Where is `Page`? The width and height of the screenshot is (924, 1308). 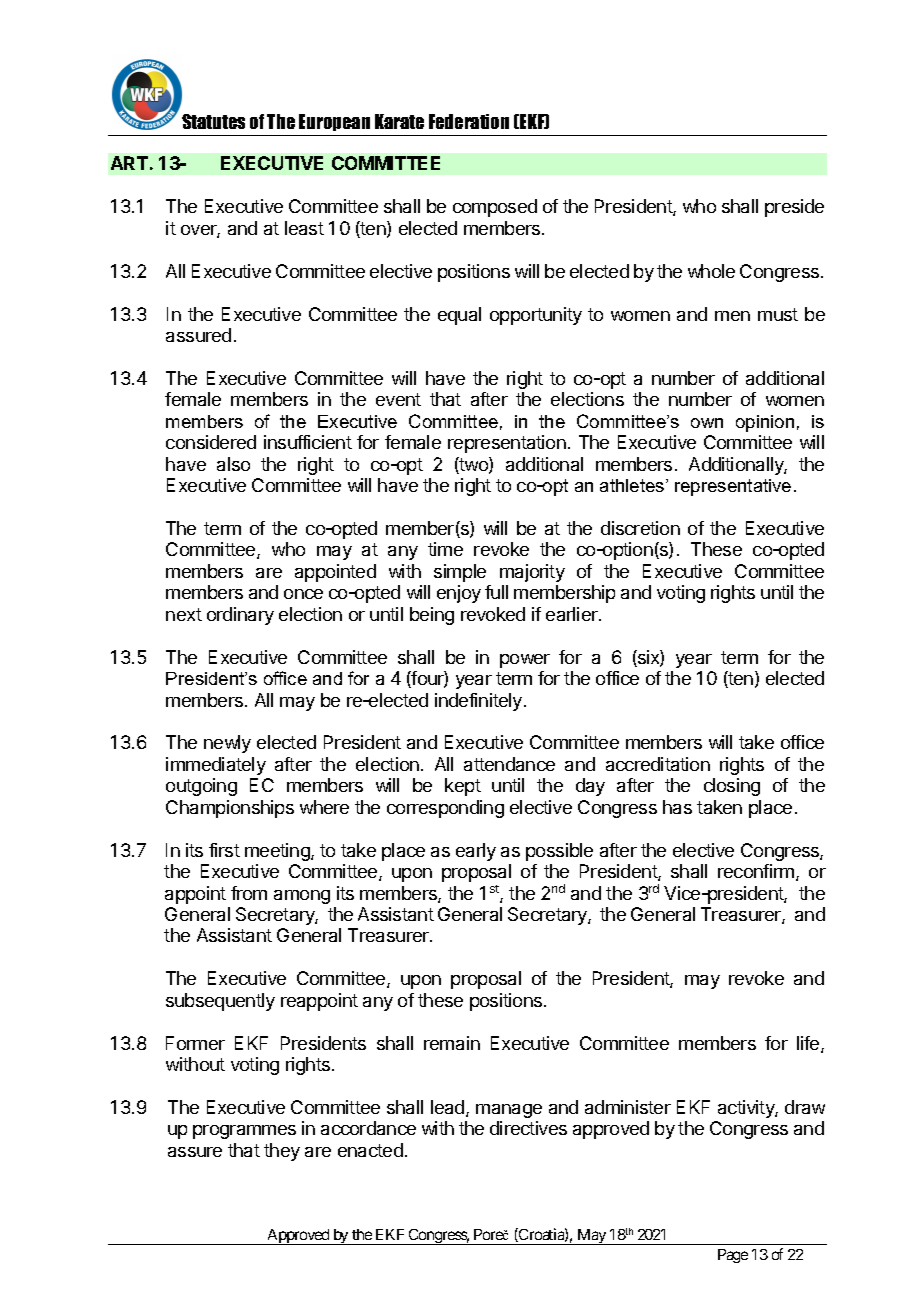
Page is located at coordinates (733, 1256).
